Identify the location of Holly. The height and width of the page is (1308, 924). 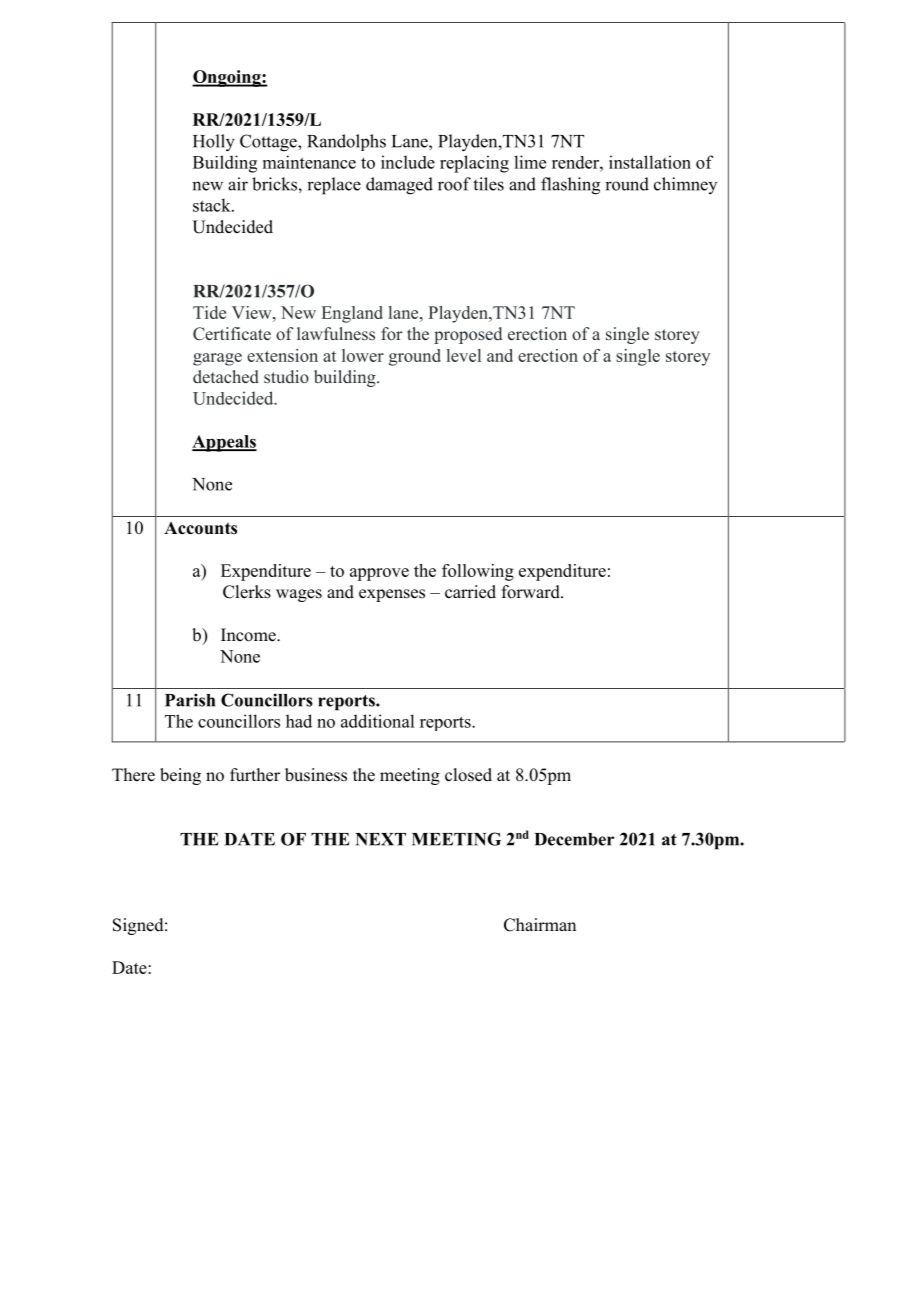
(214, 143).
